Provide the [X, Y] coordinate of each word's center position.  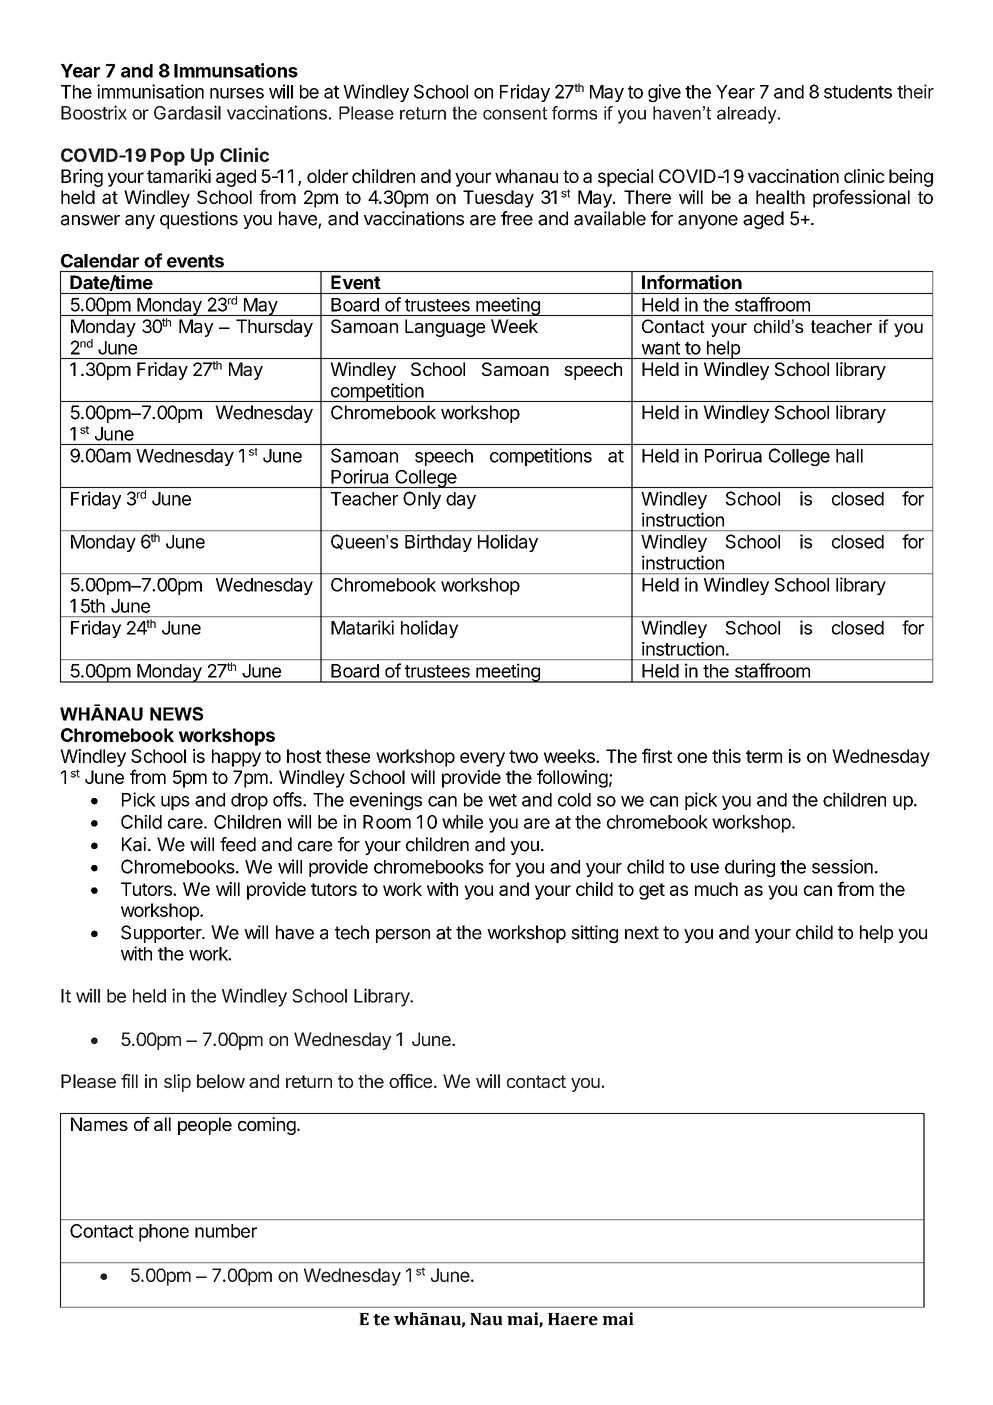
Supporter [162, 934]
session [842, 866]
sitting [594, 934]
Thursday [274, 328]
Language [445, 328]
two [523, 756]
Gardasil [187, 112]
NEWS [176, 714]
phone [164, 1233]
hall [849, 456]
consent [515, 113]
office [410, 1081]
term [764, 756]
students [858, 92]
